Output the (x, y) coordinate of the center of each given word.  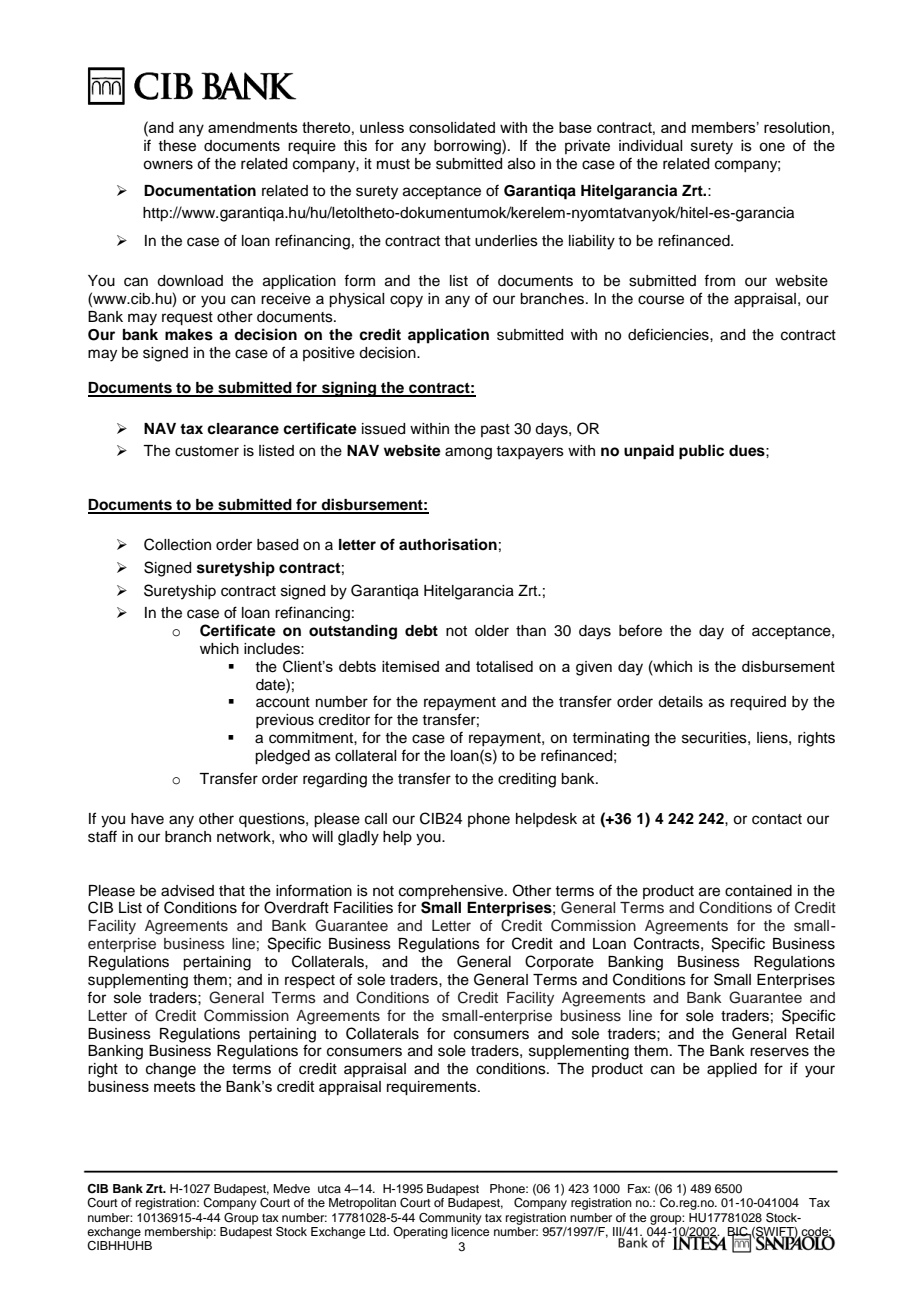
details (680, 702)
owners (168, 165)
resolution (797, 127)
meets (175, 1086)
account (283, 702)
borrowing (468, 147)
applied (732, 1070)
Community (450, 1219)
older (492, 631)
